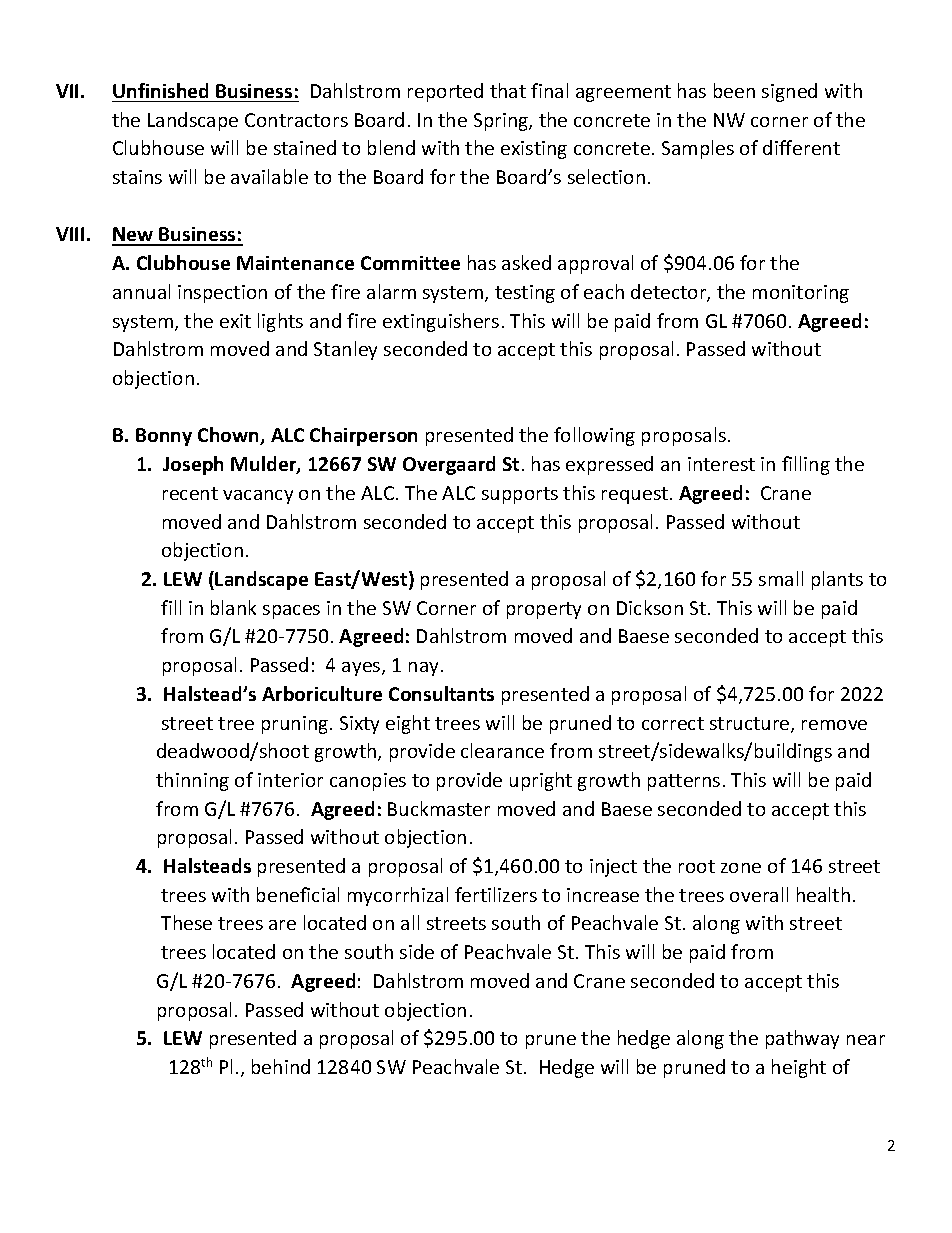  Describe the element at coordinates (789, 92) in the screenshot. I see `signed` at that location.
